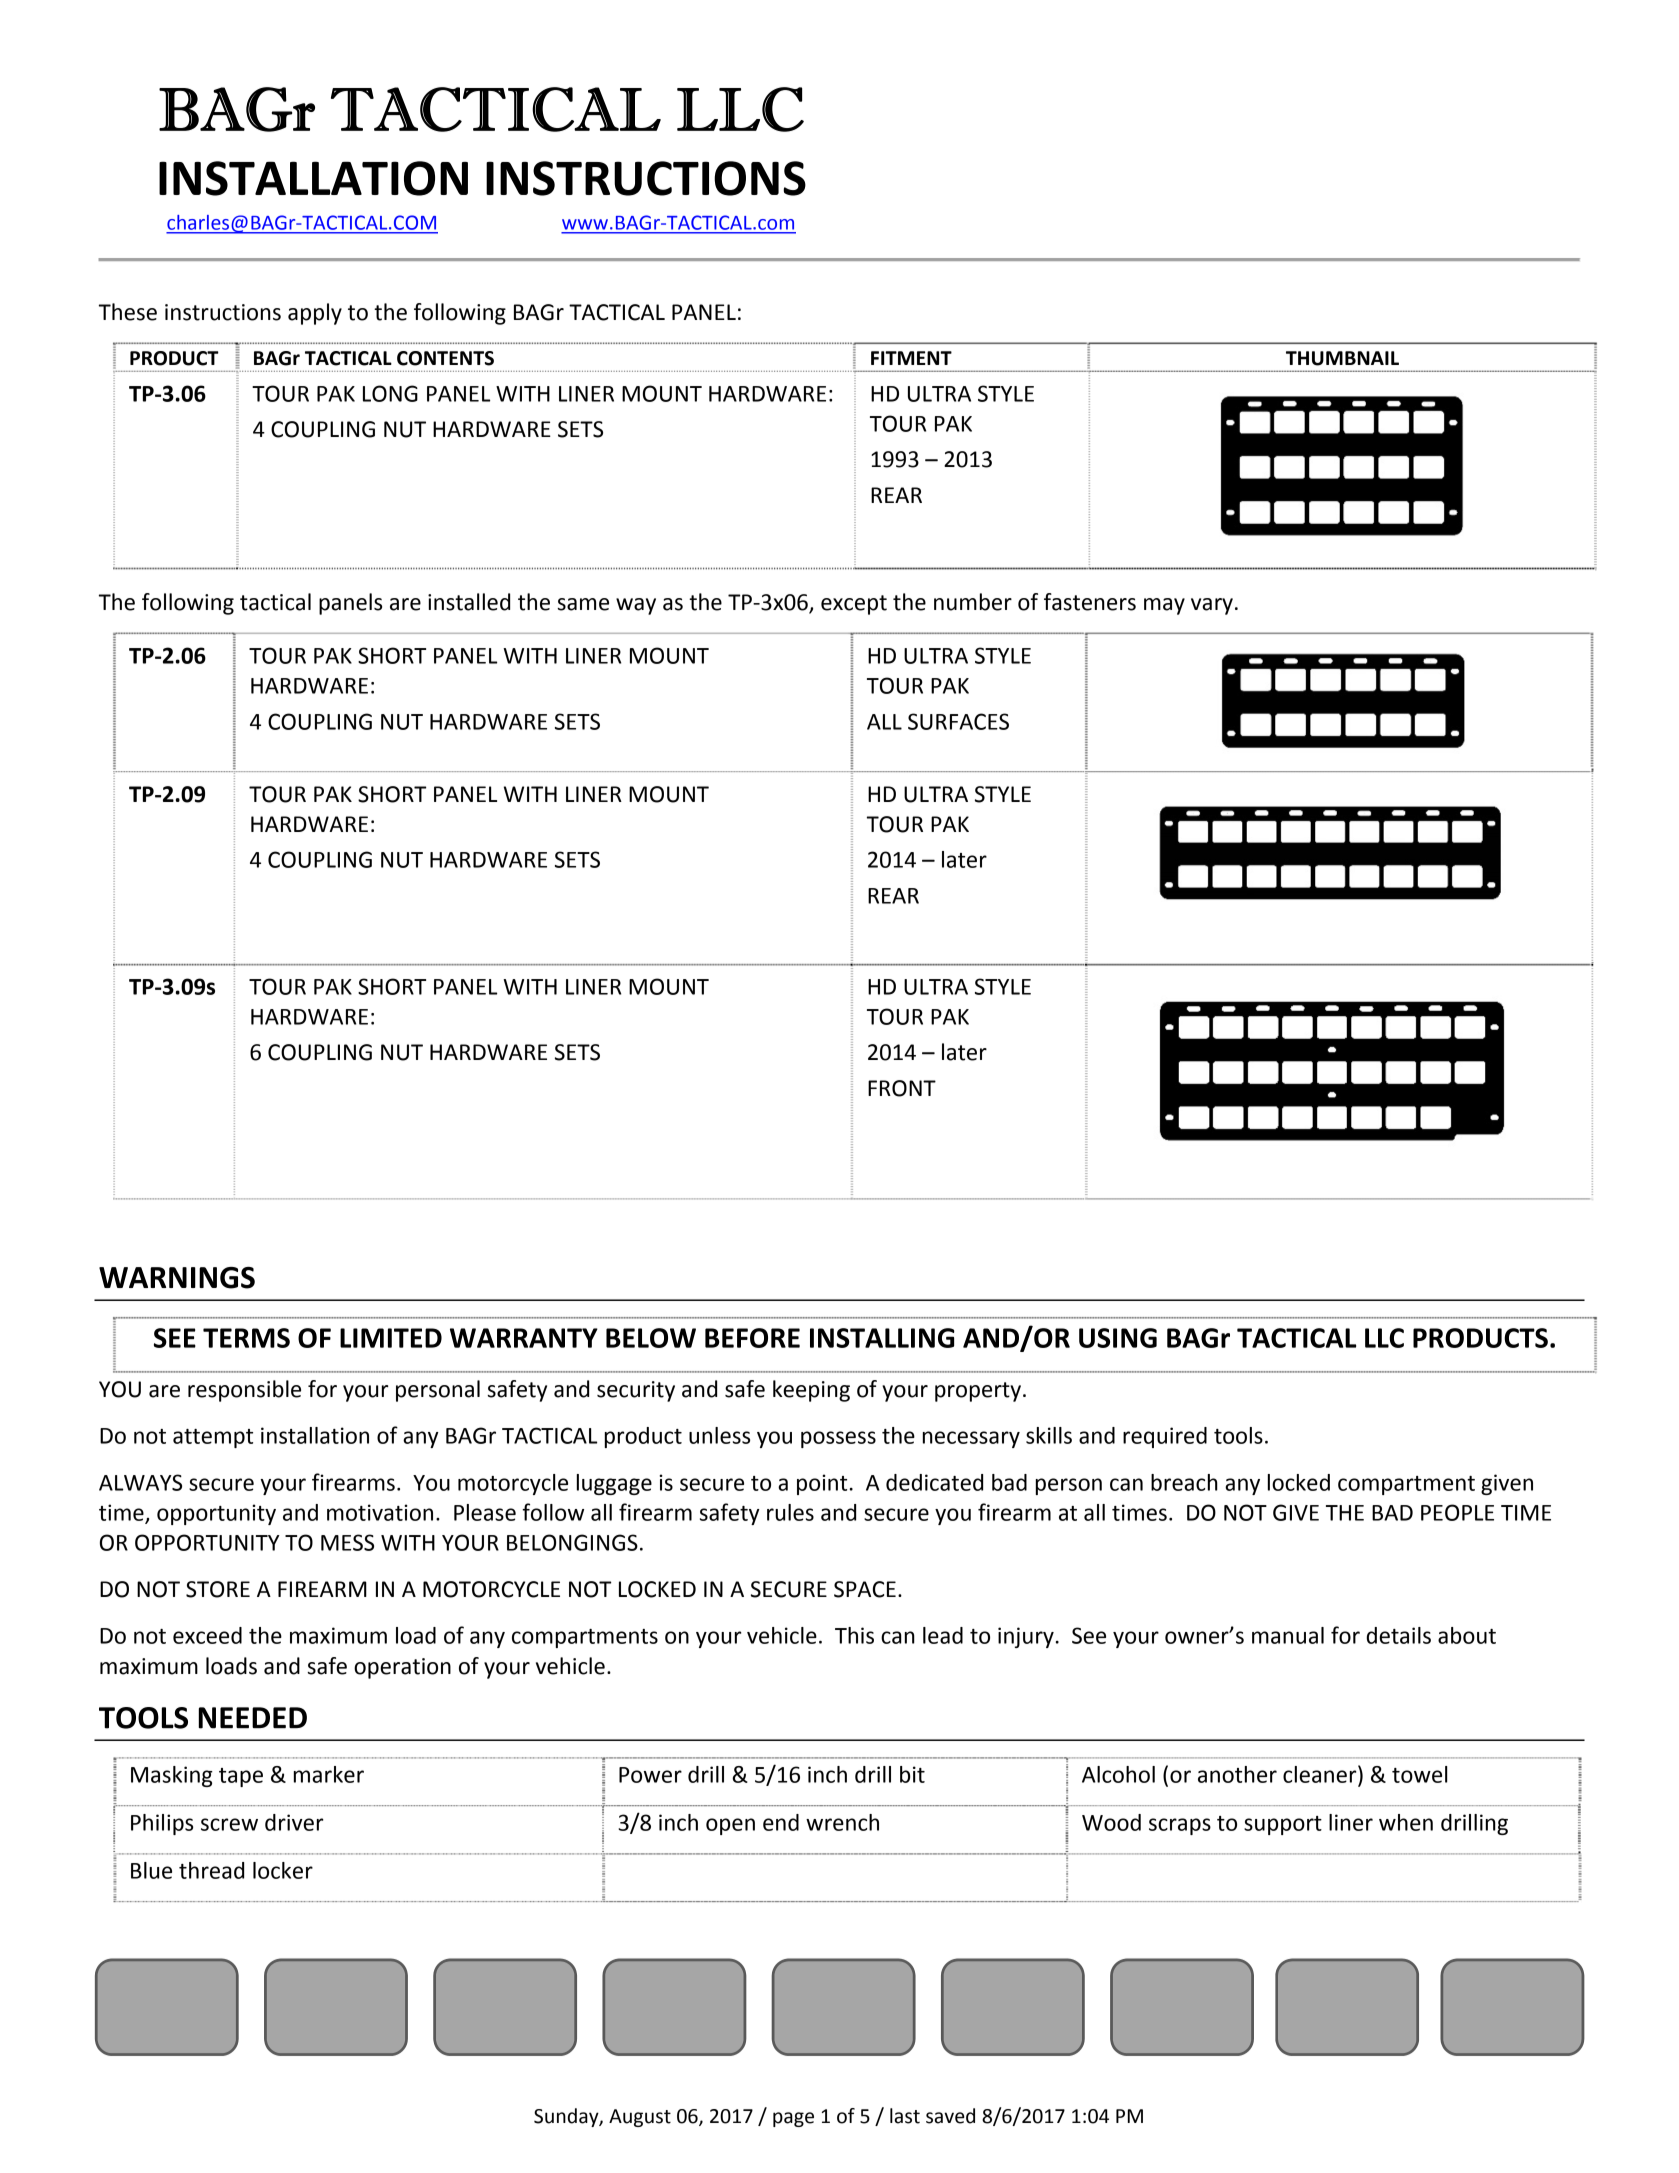 The height and width of the document is (2173, 1679). I want to click on FITMENT, so click(911, 358).
